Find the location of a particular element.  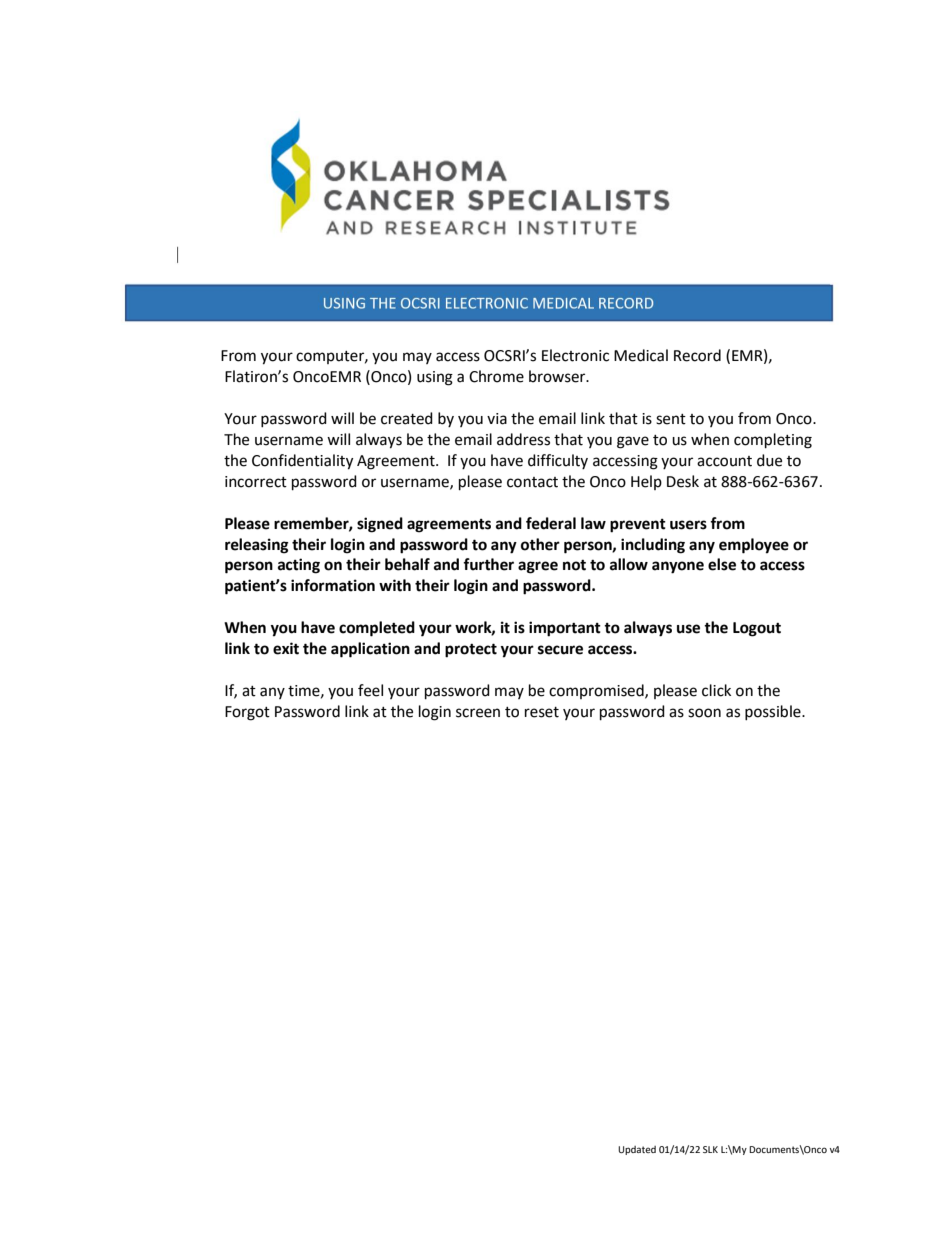

SLK is located at coordinates (710, 1149).
